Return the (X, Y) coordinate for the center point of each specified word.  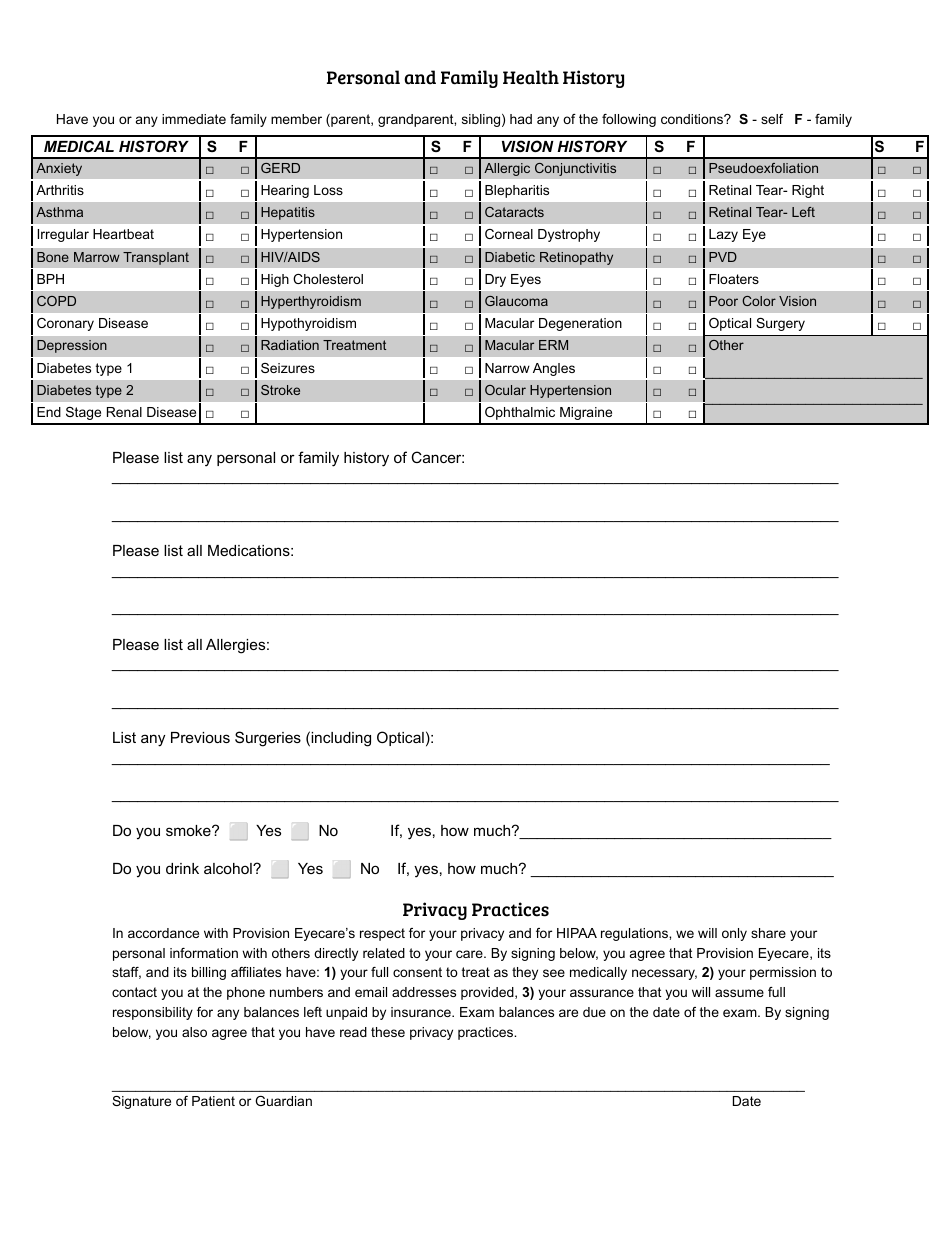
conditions (693, 119)
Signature (141, 1102)
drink (182, 868)
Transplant (156, 258)
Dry (495, 280)
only (734, 934)
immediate (194, 119)
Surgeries (268, 739)
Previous (200, 737)
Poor (723, 301)
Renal (124, 412)
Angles (554, 369)
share (768, 933)
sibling (481, 120)
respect (382, 934)
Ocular (505, 390)
